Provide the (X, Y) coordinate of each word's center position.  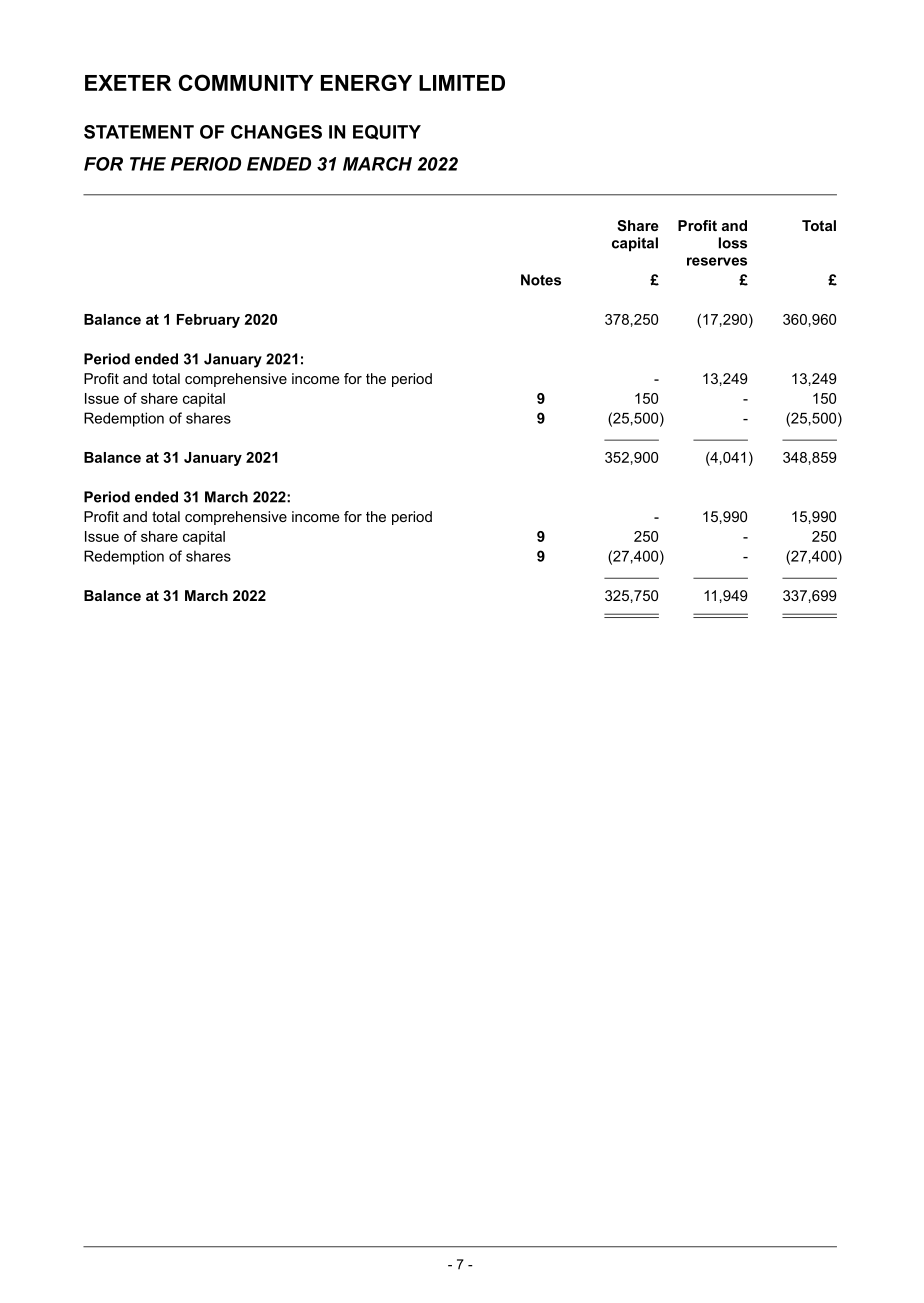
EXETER (128, 83)
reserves (717, 261)
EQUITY (387, 132)
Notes (541, 280)
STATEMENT (139, 132)
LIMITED (462, 83)
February (208, 321)
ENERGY (366, 82)
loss (733, 243)
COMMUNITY (246, 82)
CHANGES (276, 132)
